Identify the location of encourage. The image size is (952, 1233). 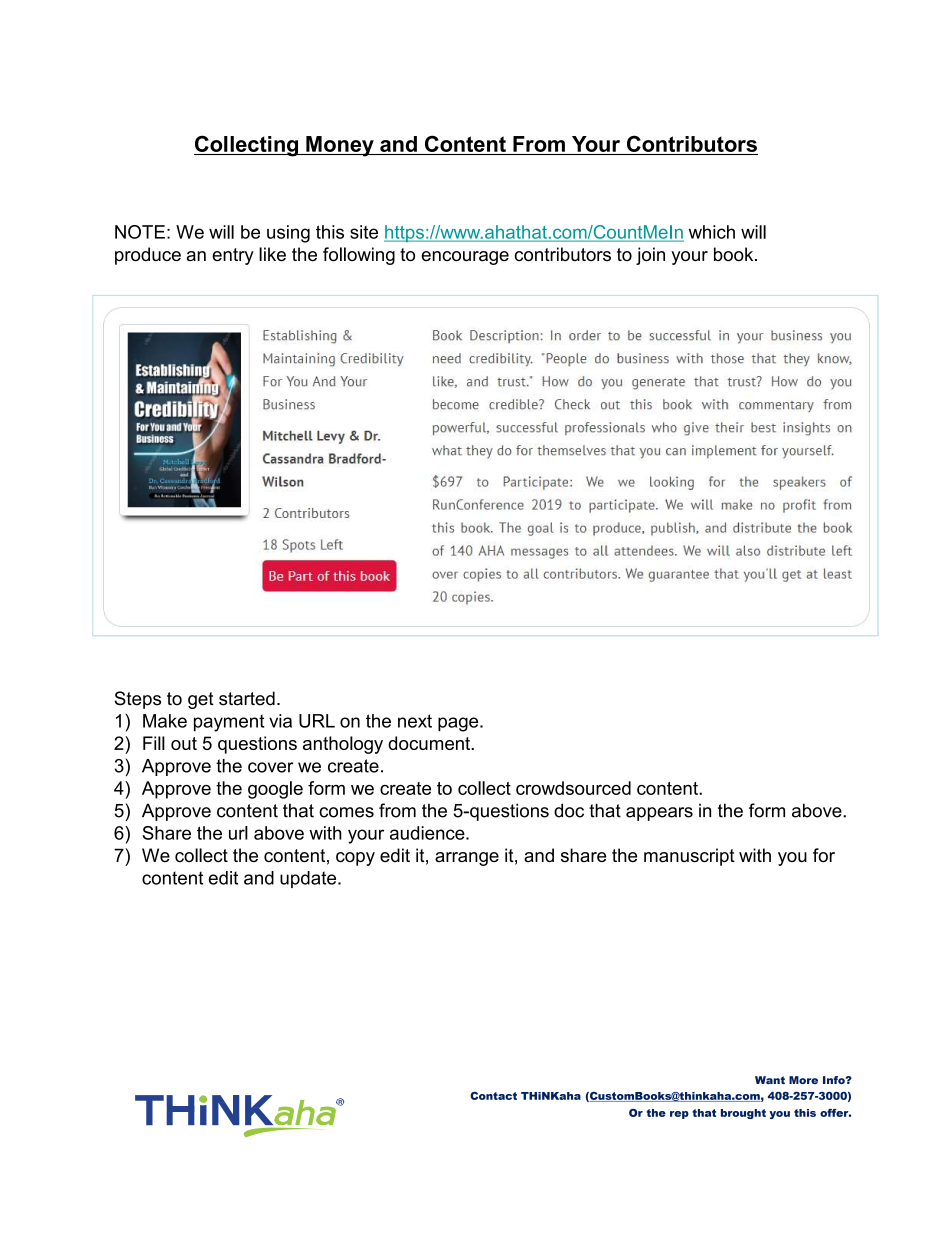
(465, 258).
